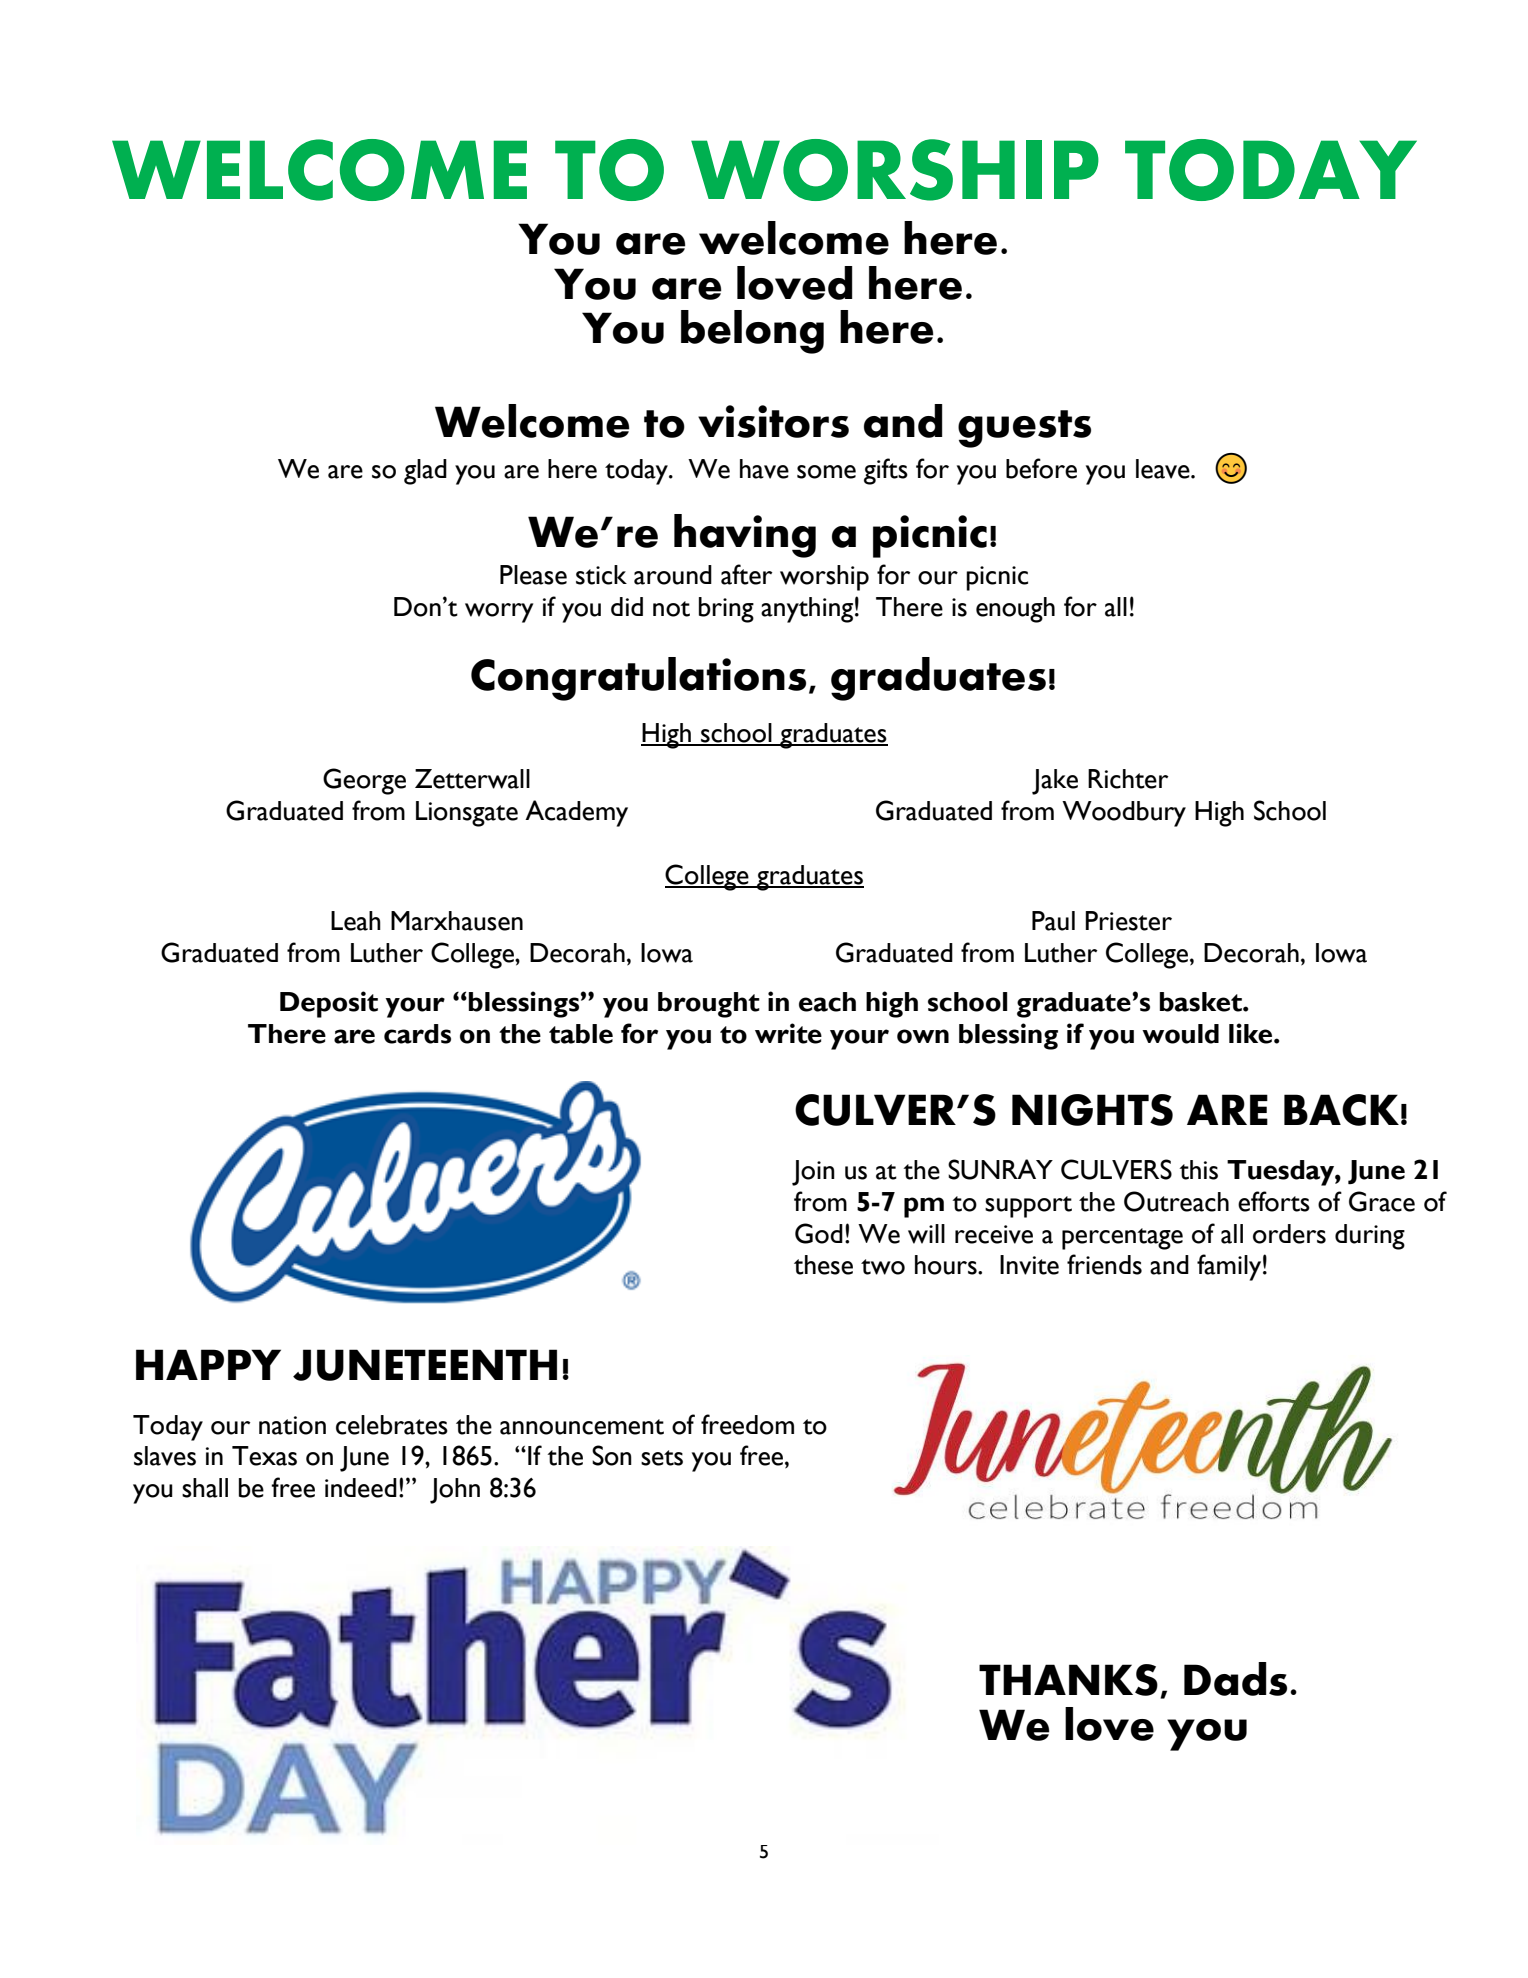 The height and width of the screenshot is (1978, 1528). What do you see at coordinates (752, 332) in the screenshot?
I see `belong` at bounding box center [752, 332].
